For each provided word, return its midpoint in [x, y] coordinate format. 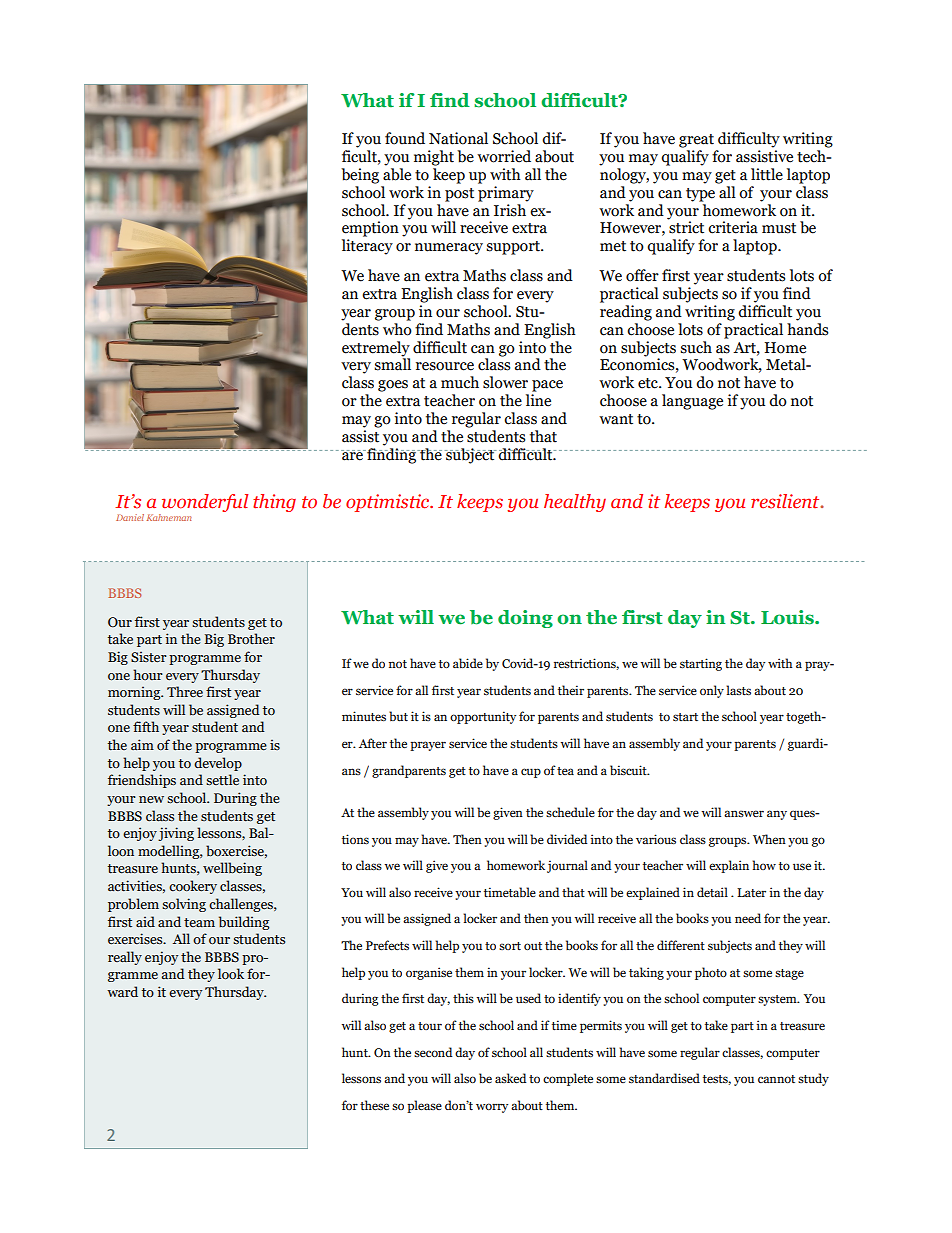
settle [222, 780]
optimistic [389, 503]
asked [510, 1078]
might [434, 158]
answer [744, 813]
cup [531, 773]
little [767, 174]
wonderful [205, 503]
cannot [776, 1079]
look [231, 973]
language [692, 402]
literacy [367, 247]
